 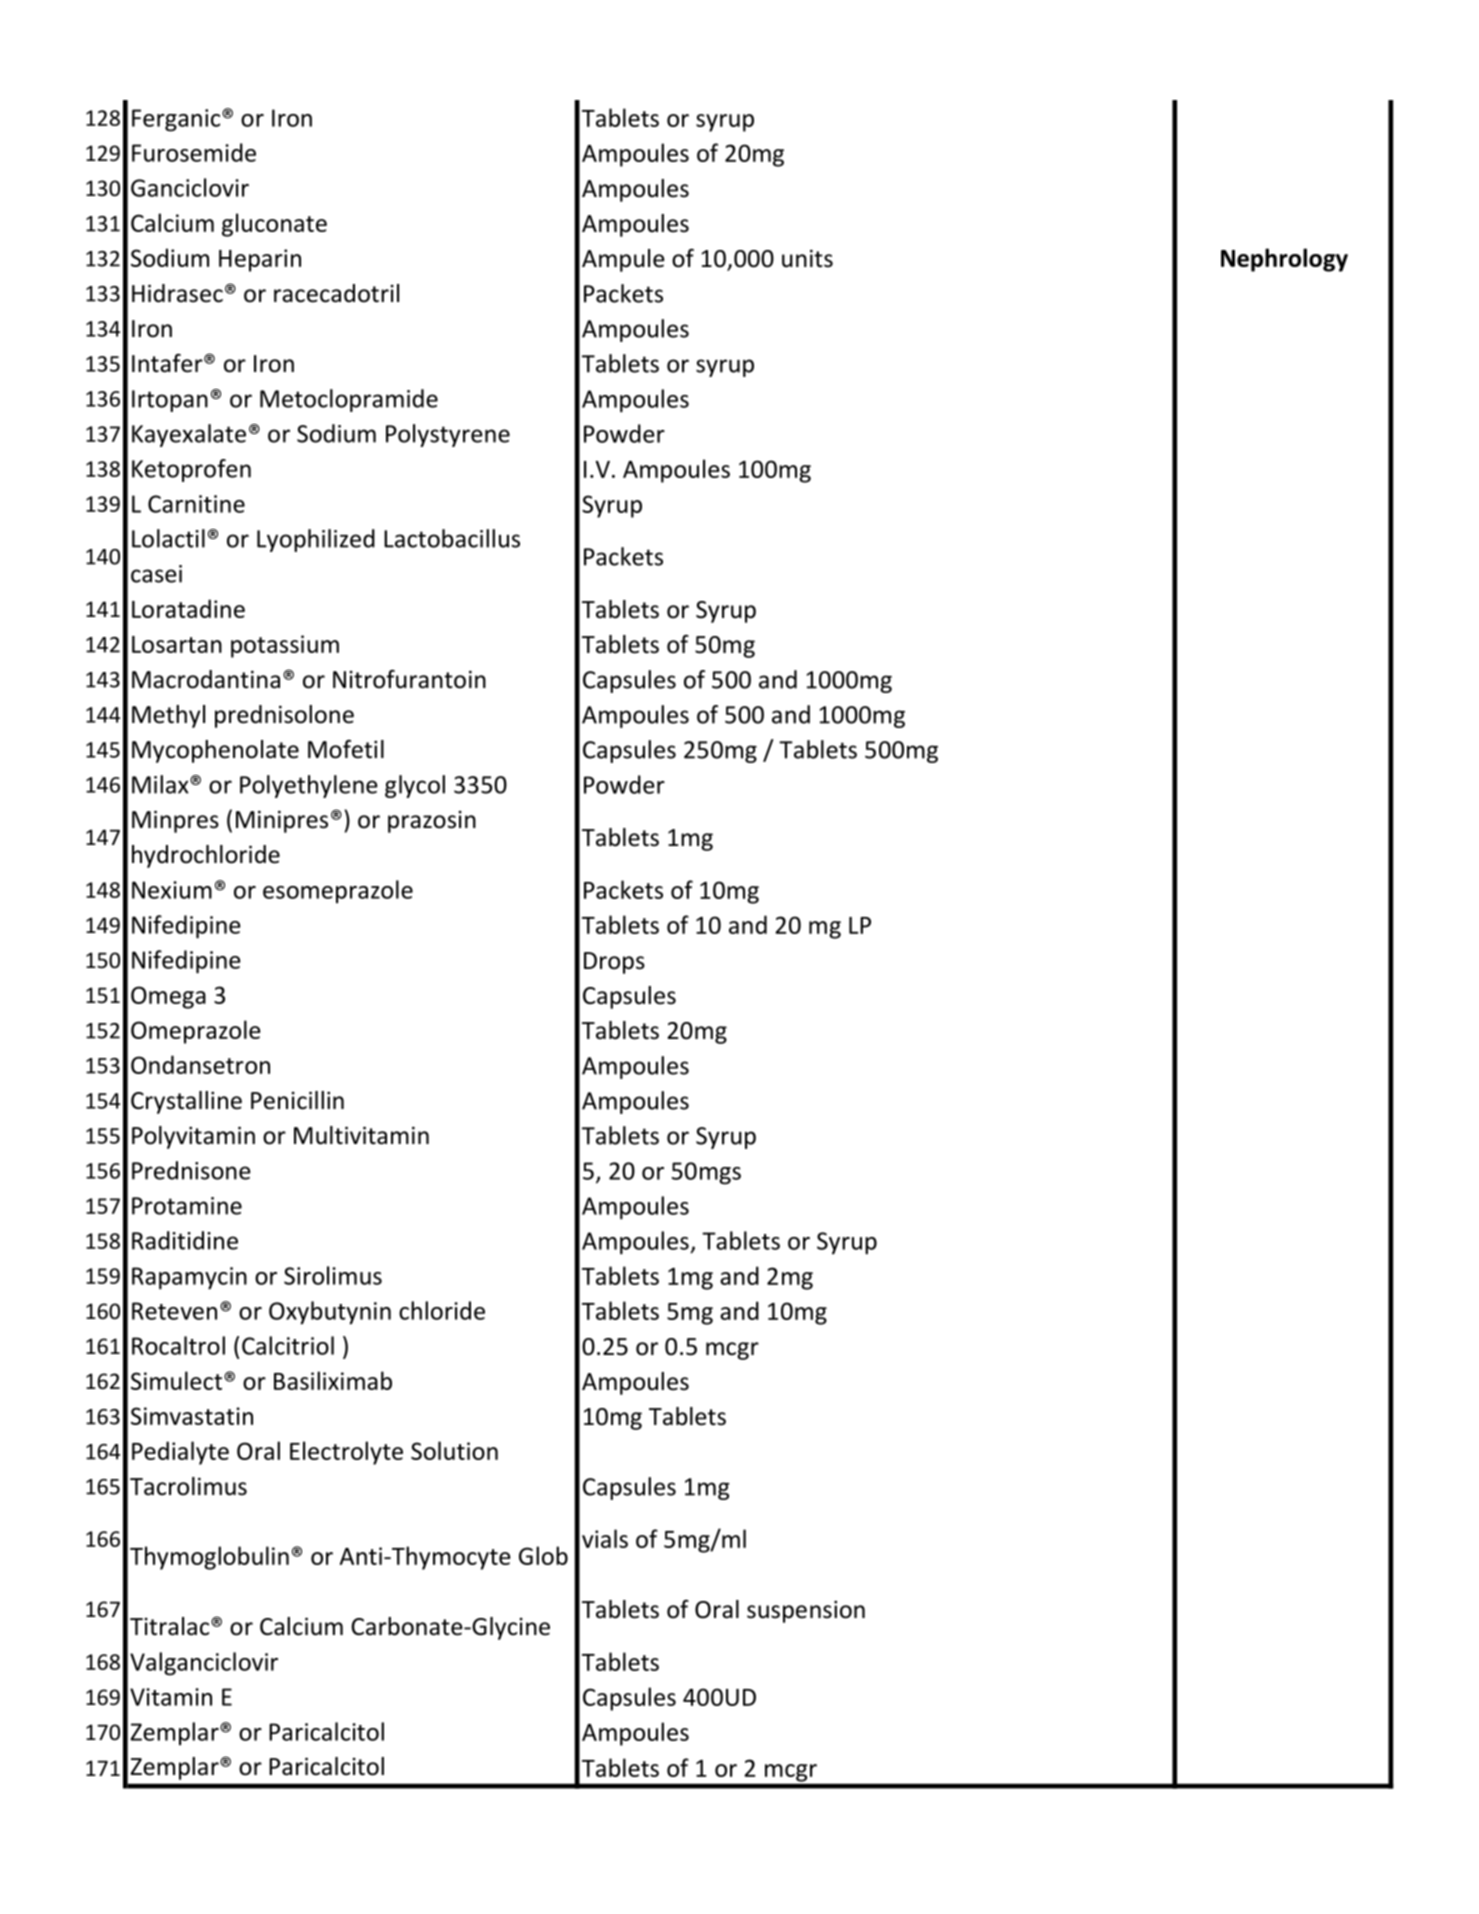 I want to click on glycol, so click(x=415, y=786).
